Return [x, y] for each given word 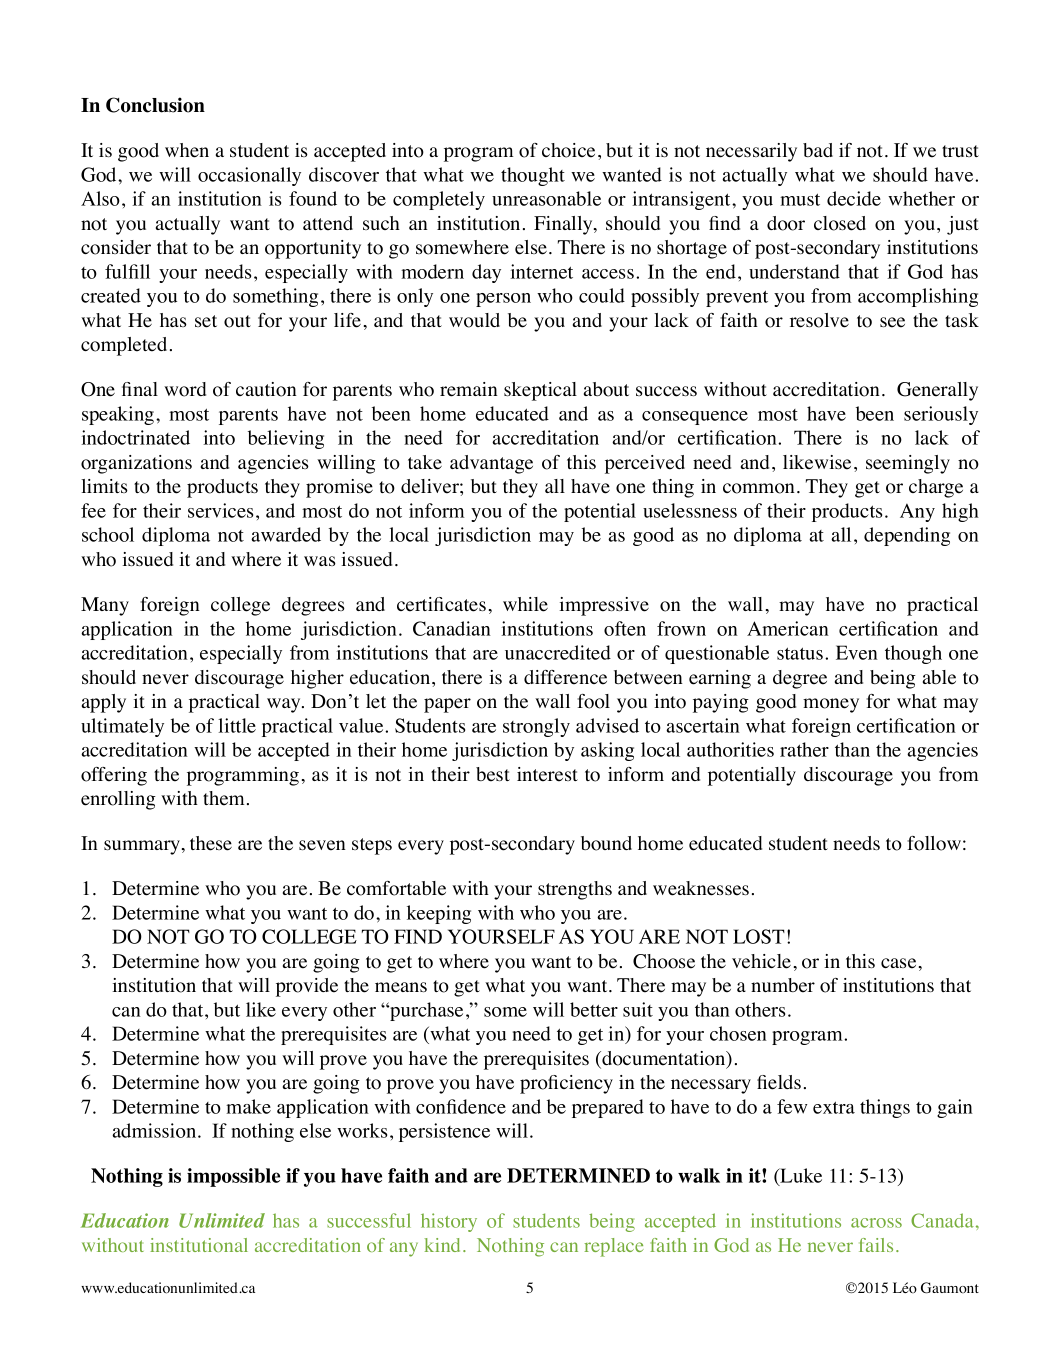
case [898, 963]
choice [568, 150]
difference [565, 677]
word [185, 389]
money [831, 705]
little [237, 725]
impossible [233, 1177]
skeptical [540, 391]
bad [818, 150]
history [449, 1222]
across [876, 1223]
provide [307, 987]
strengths [575, 890]
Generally [937, 391]
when [187, 150]
